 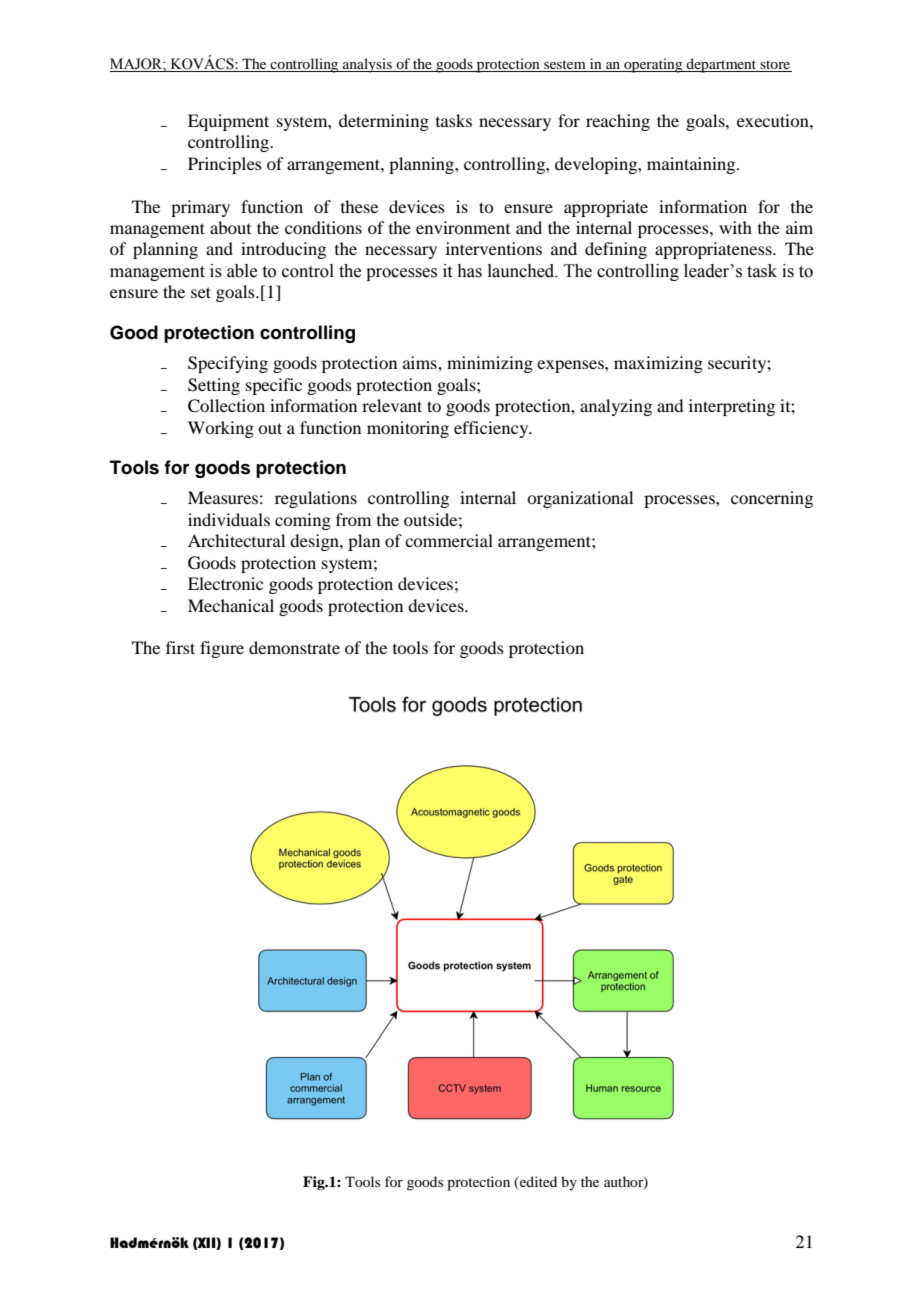 I want to click on Equipment, so click(x=228, y=122).
